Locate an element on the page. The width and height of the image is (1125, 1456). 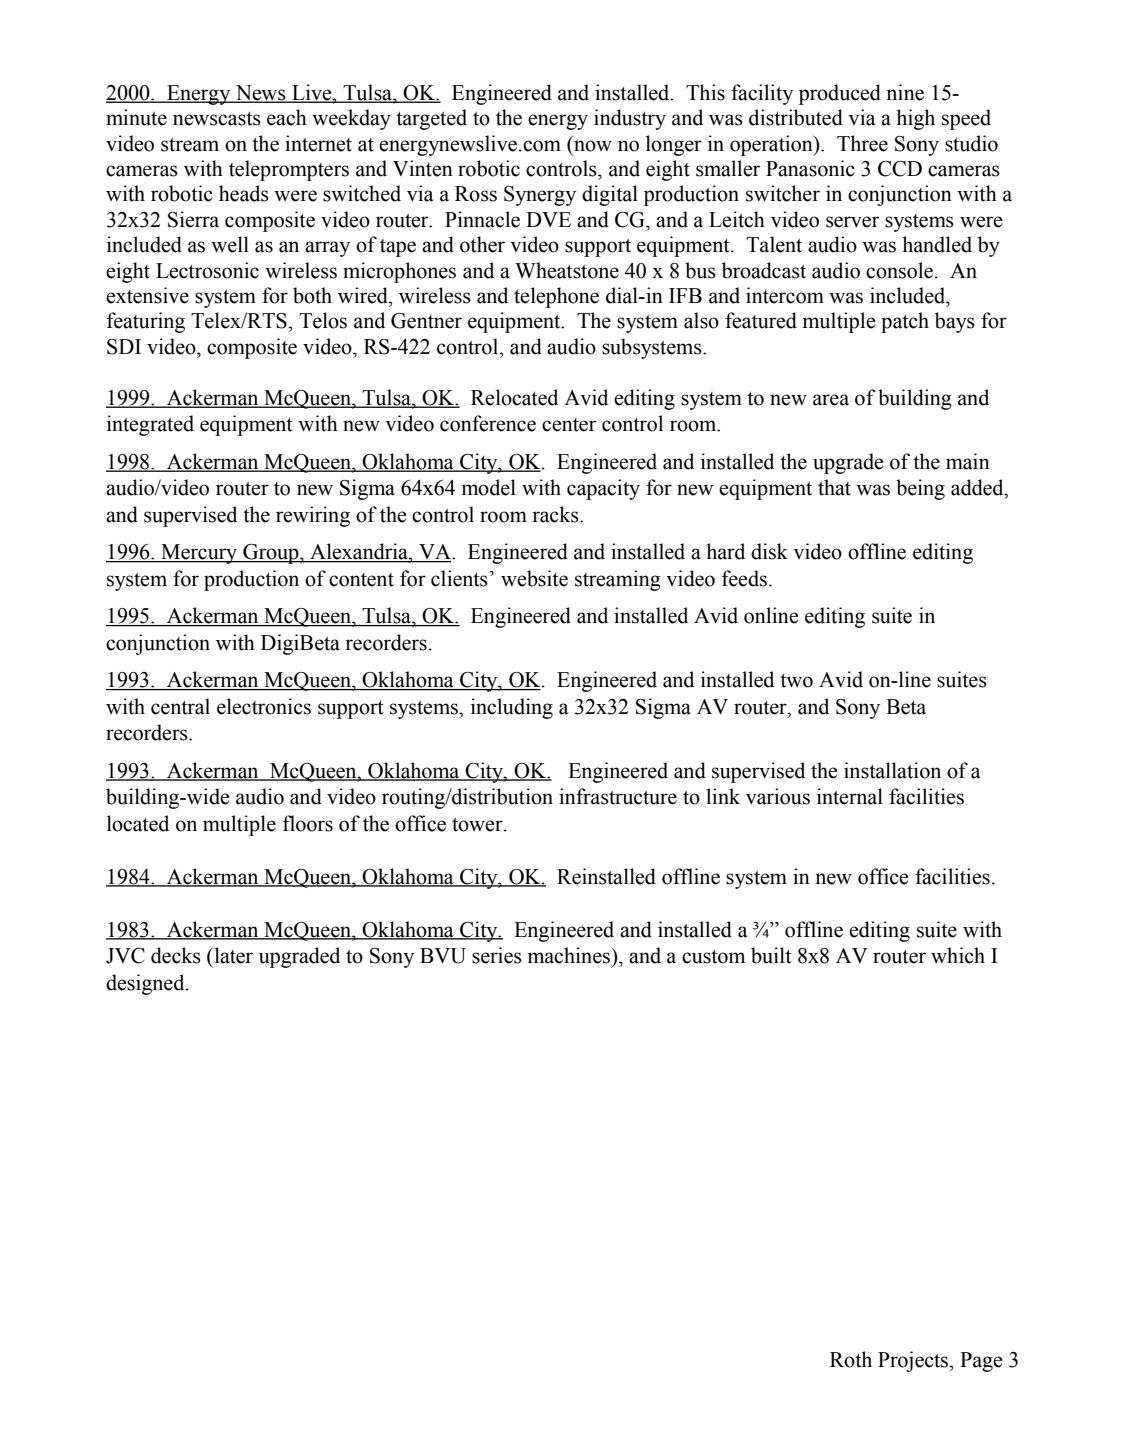
which is located at coordinates (958, 955).
